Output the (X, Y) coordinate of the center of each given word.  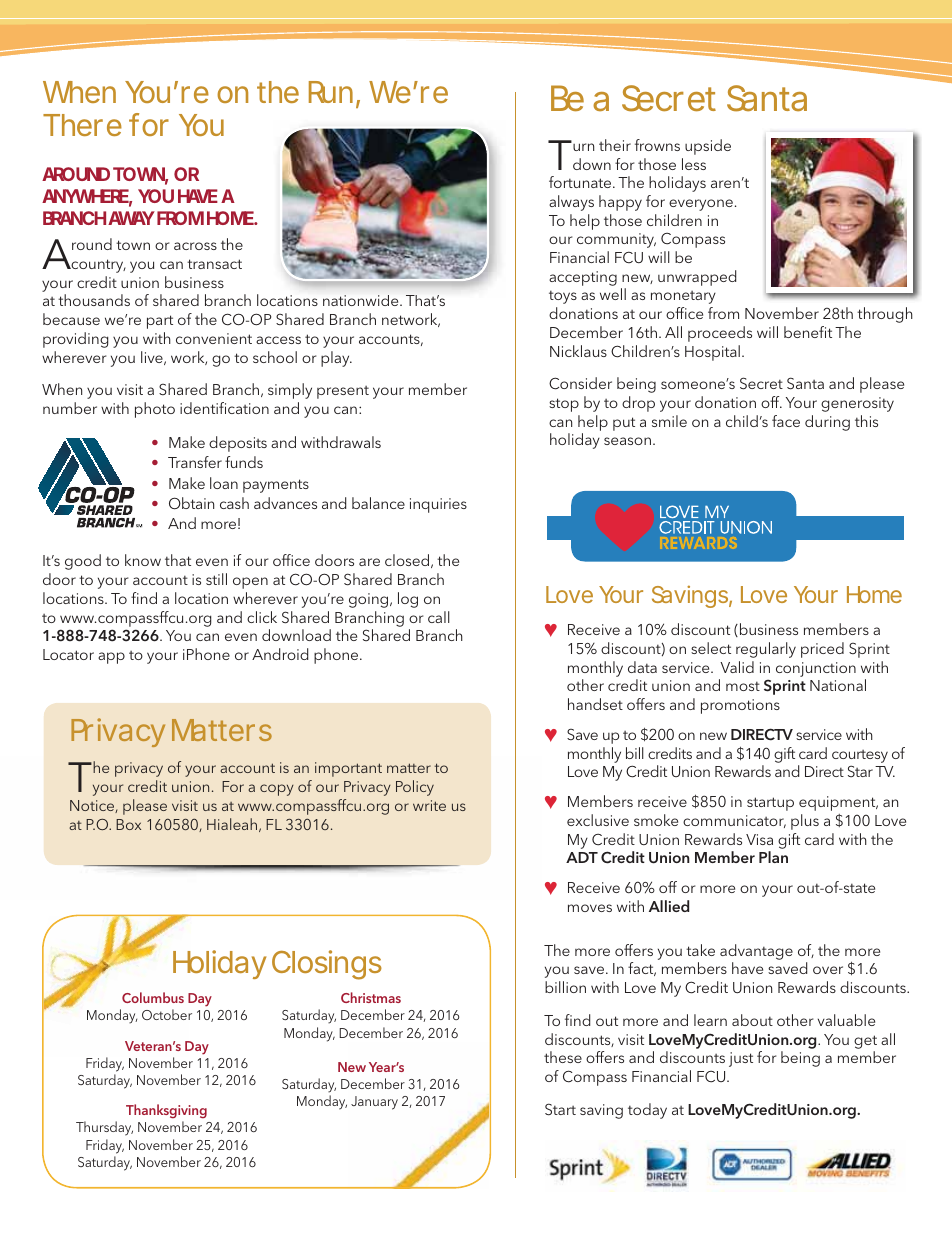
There (82, 125)
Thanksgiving (166, 1113)
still (216, 579)
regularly (766, 650)
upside (708, 147)
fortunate (581, 182)
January (374, 1103)
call (439, 617)
